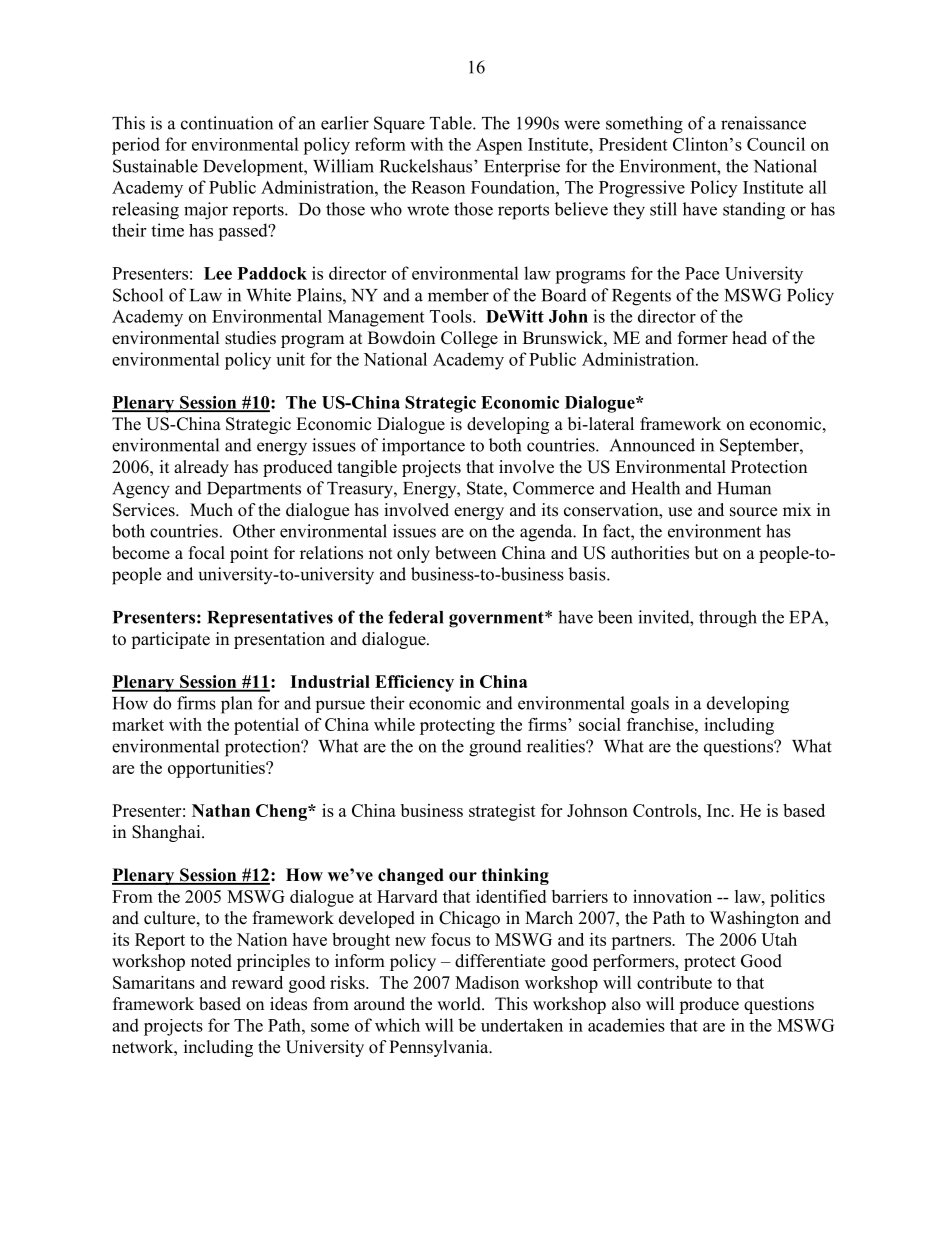 The height and width of the screenshot is (1233, 952). What do you see at coordinates (465, 553) in the screenshot?
I see `between` at bounding box center [465, 553].
